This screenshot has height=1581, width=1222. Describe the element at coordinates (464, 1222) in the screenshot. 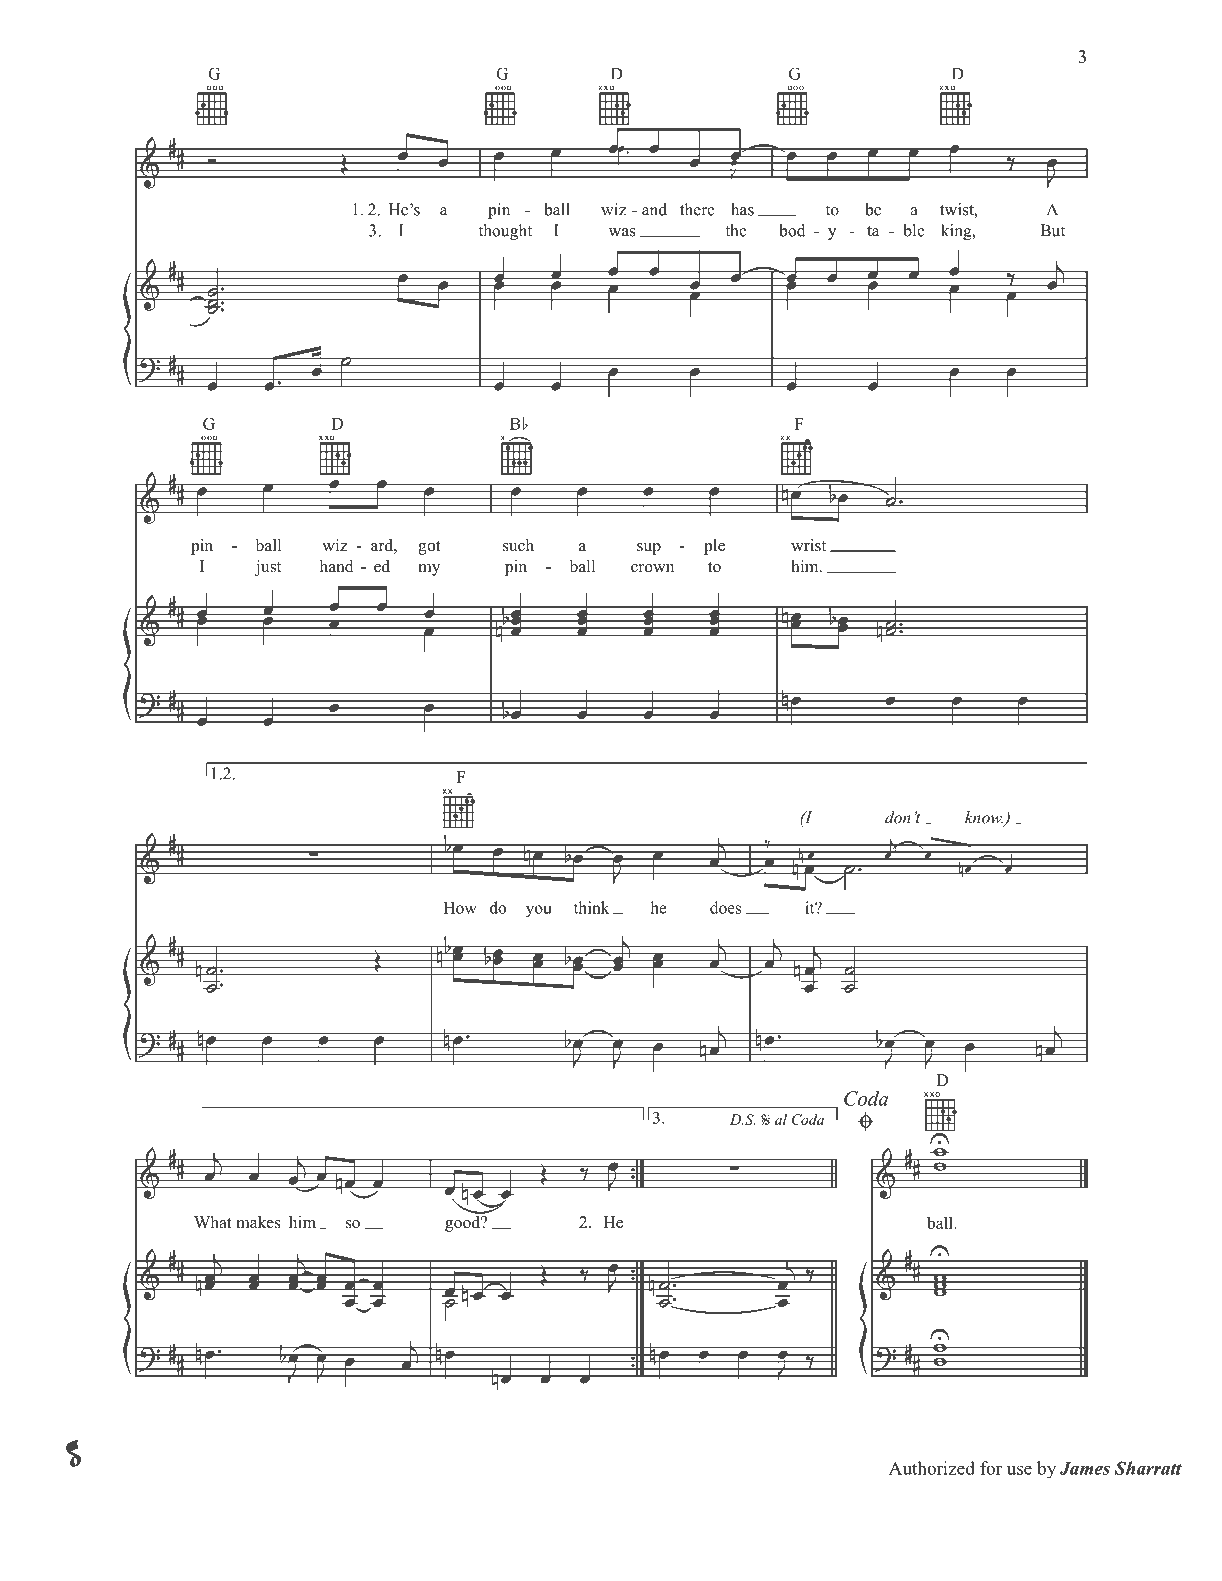

I see `good` at that location.
